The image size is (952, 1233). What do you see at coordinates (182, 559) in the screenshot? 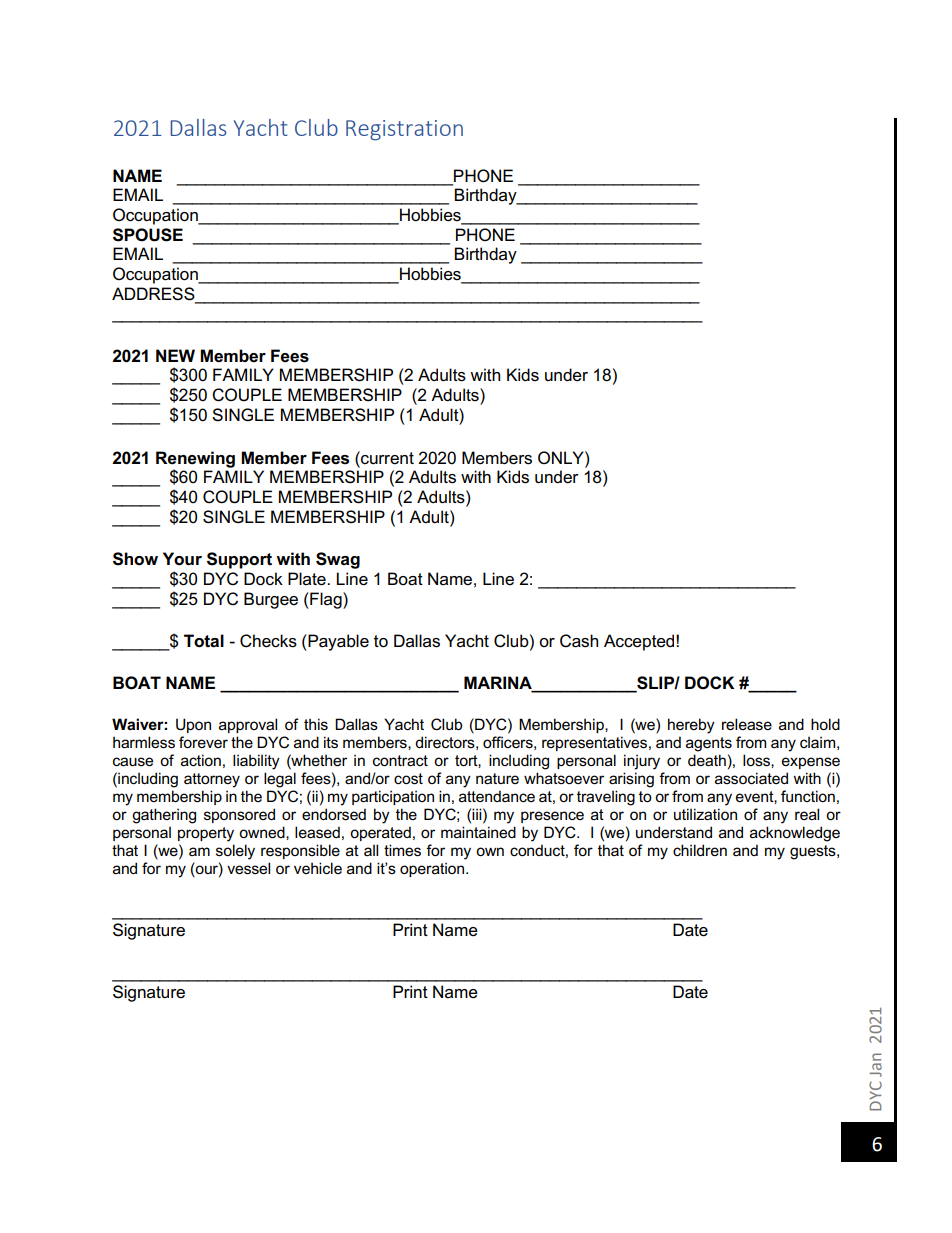
I see `Your` at bounding box center [182, 559].
